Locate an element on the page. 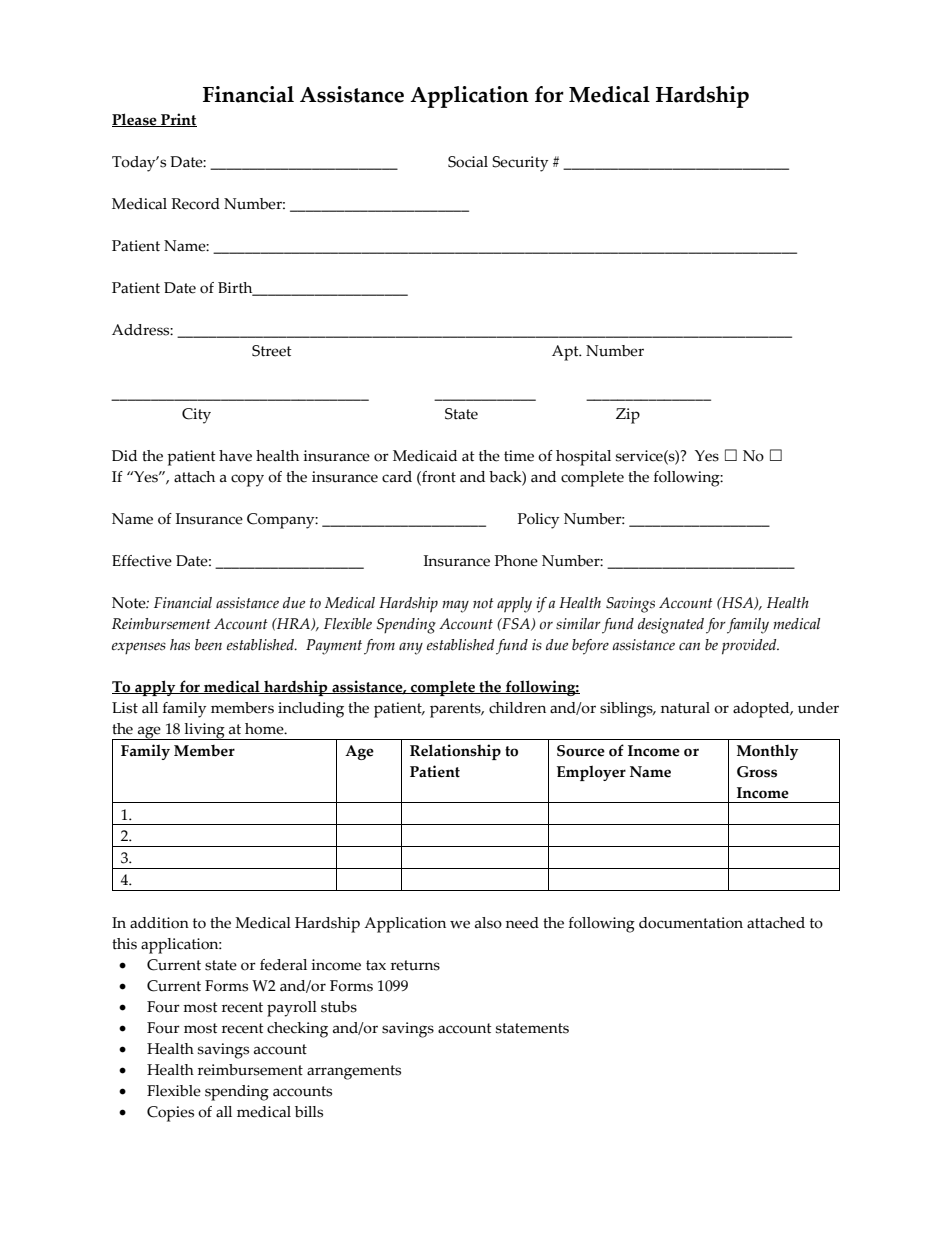  Security is located at coordinates (520, 164).
